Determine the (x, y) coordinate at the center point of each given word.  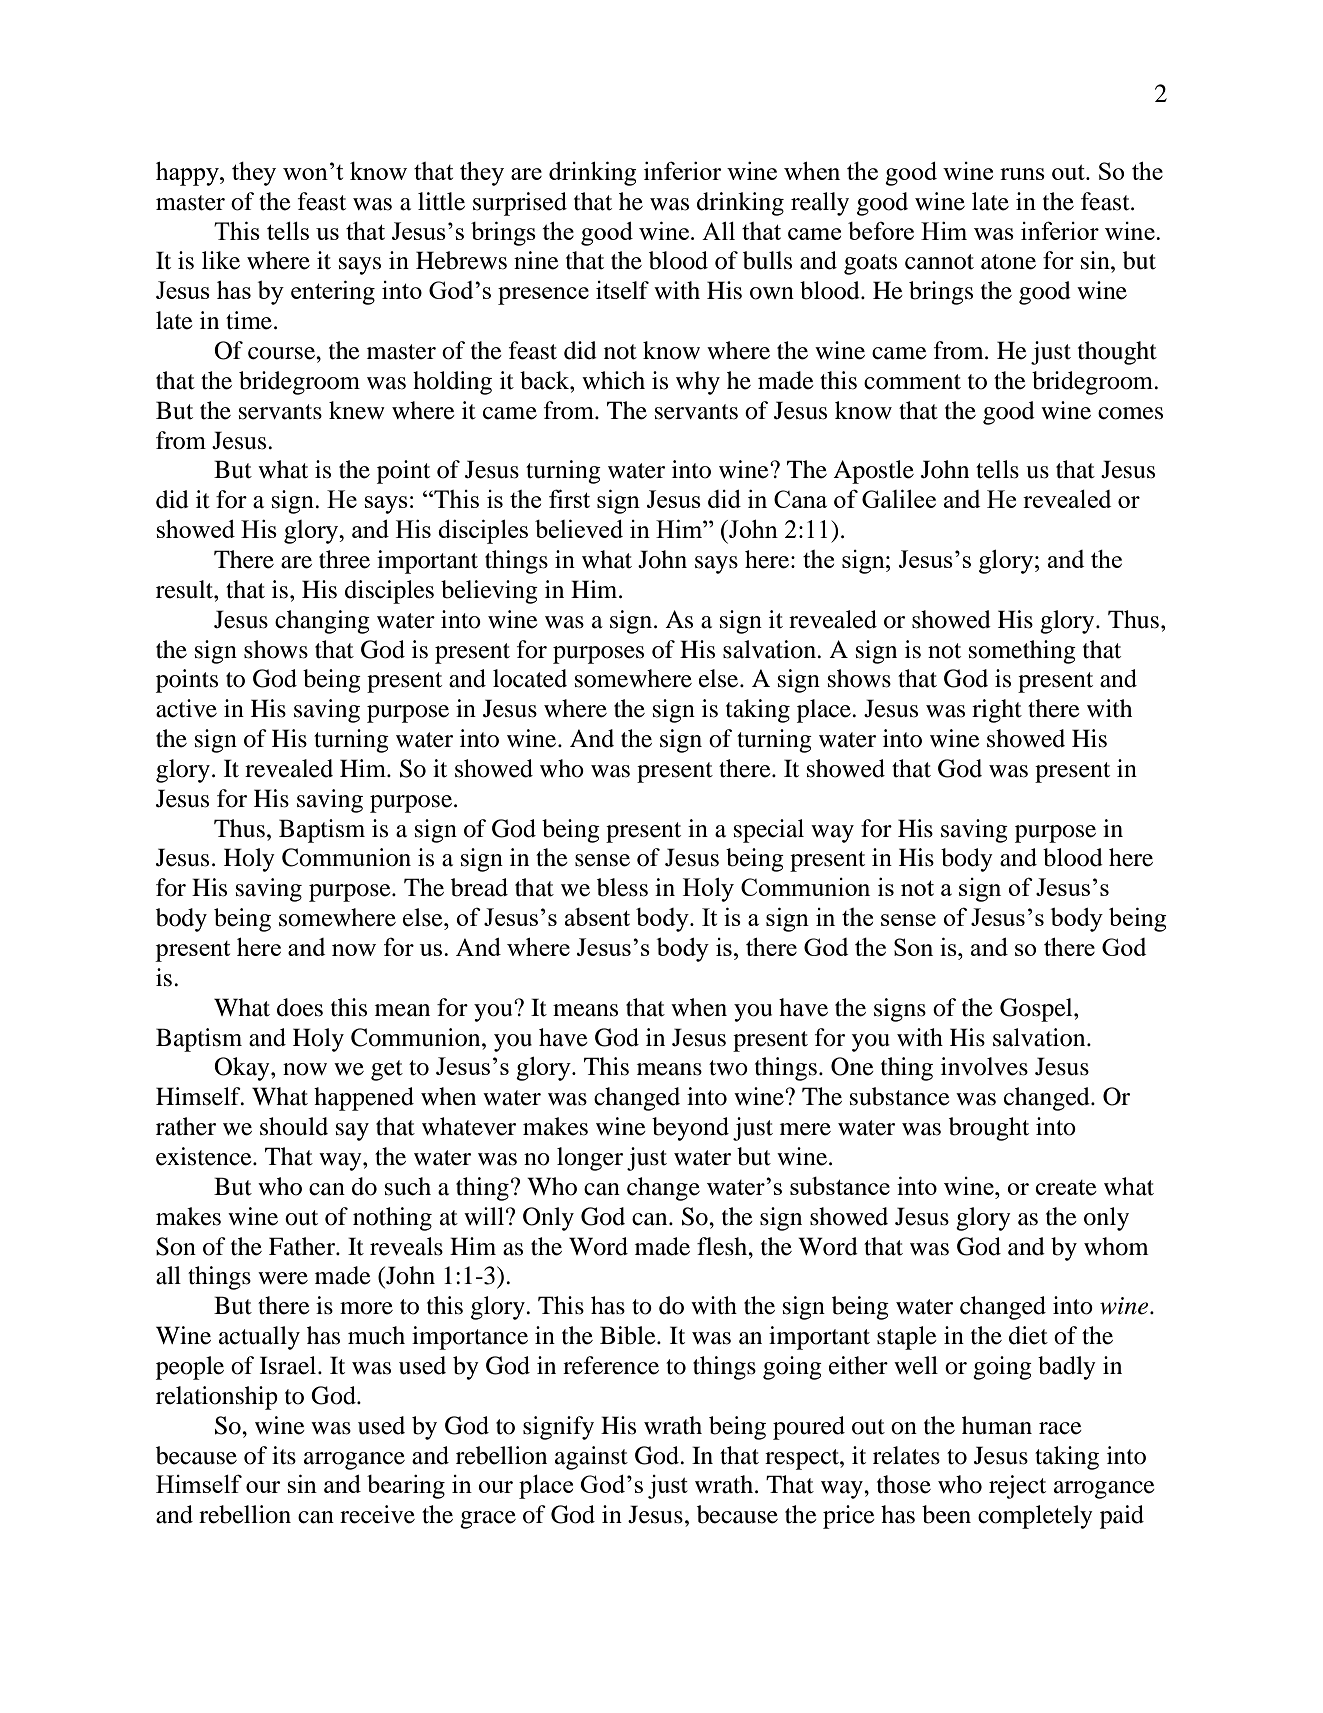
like (221, 260)
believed (579, 528)
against (591, 1458)
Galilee (899, 498)
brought (989, 1129)
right (997, 711)
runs (1022, 174)
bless (622, 887)
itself (622, 290)
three (344, 559)
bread (479, 887)
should (294, 1126)
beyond (690, 1129)
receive (377, 1514)
